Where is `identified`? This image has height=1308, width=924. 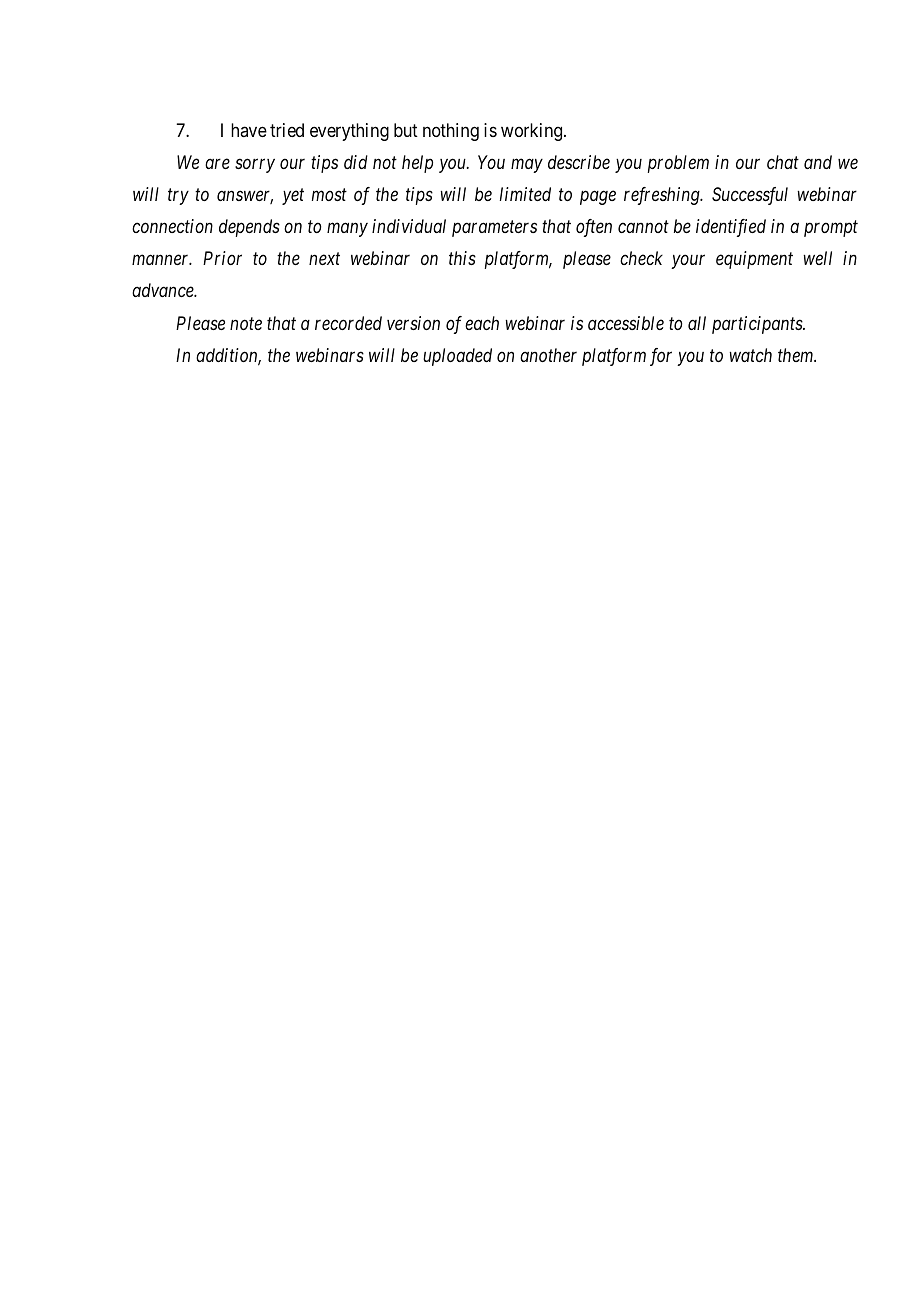 identified is located at coordinates (731, 228).
